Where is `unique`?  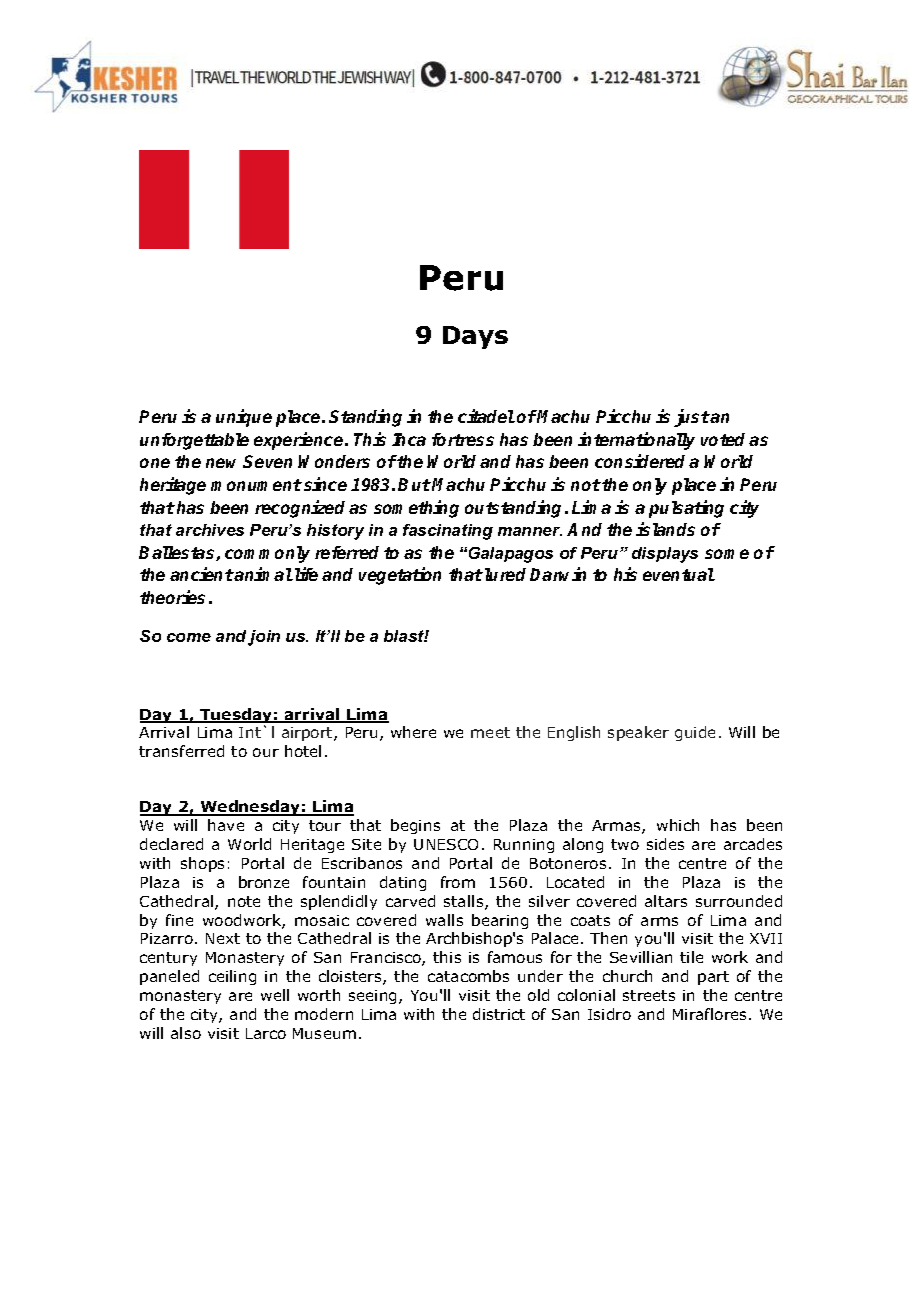
unique is located at coordinates (244, 418).
